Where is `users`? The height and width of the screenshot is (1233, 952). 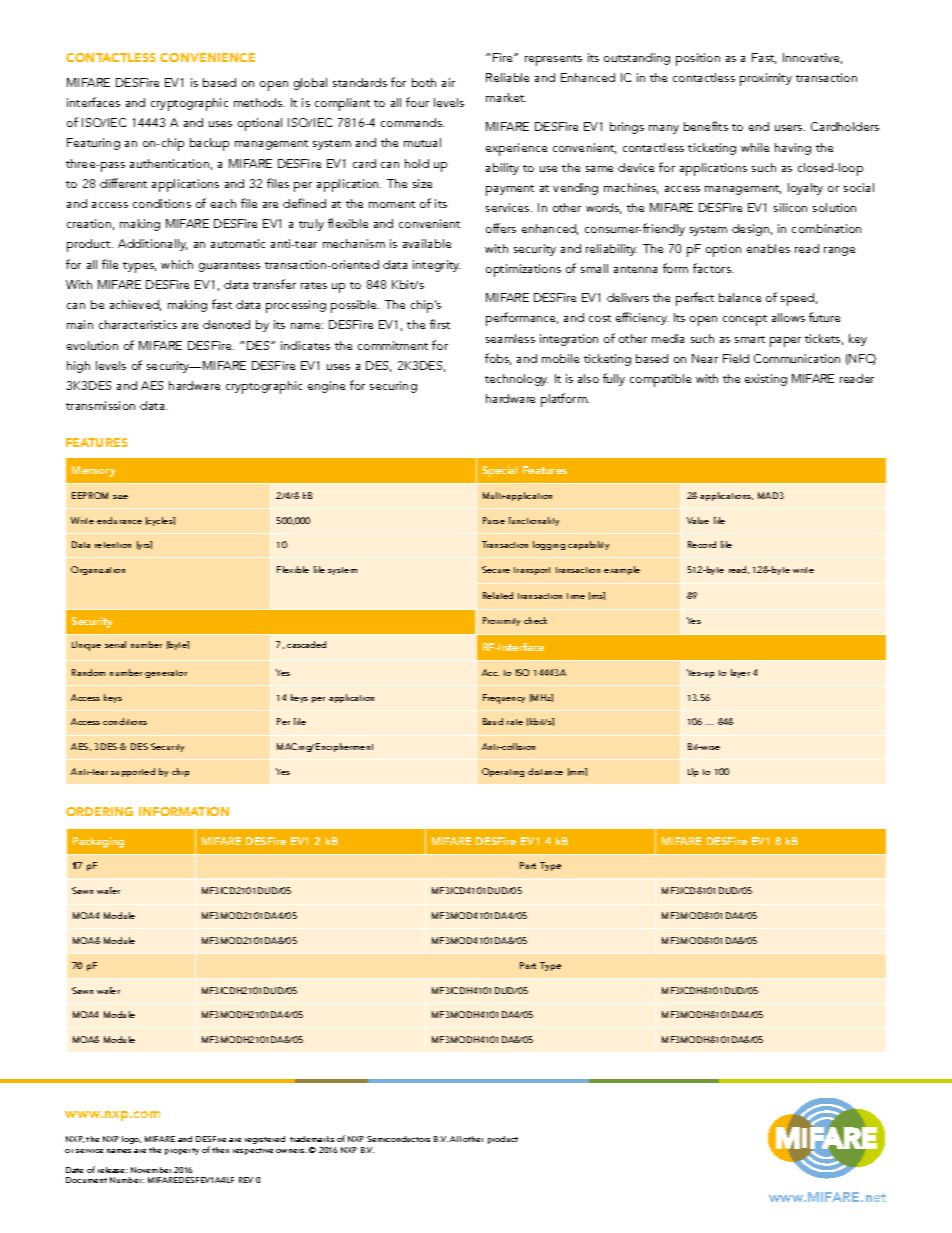 users is located at coordinates (790, 128).
